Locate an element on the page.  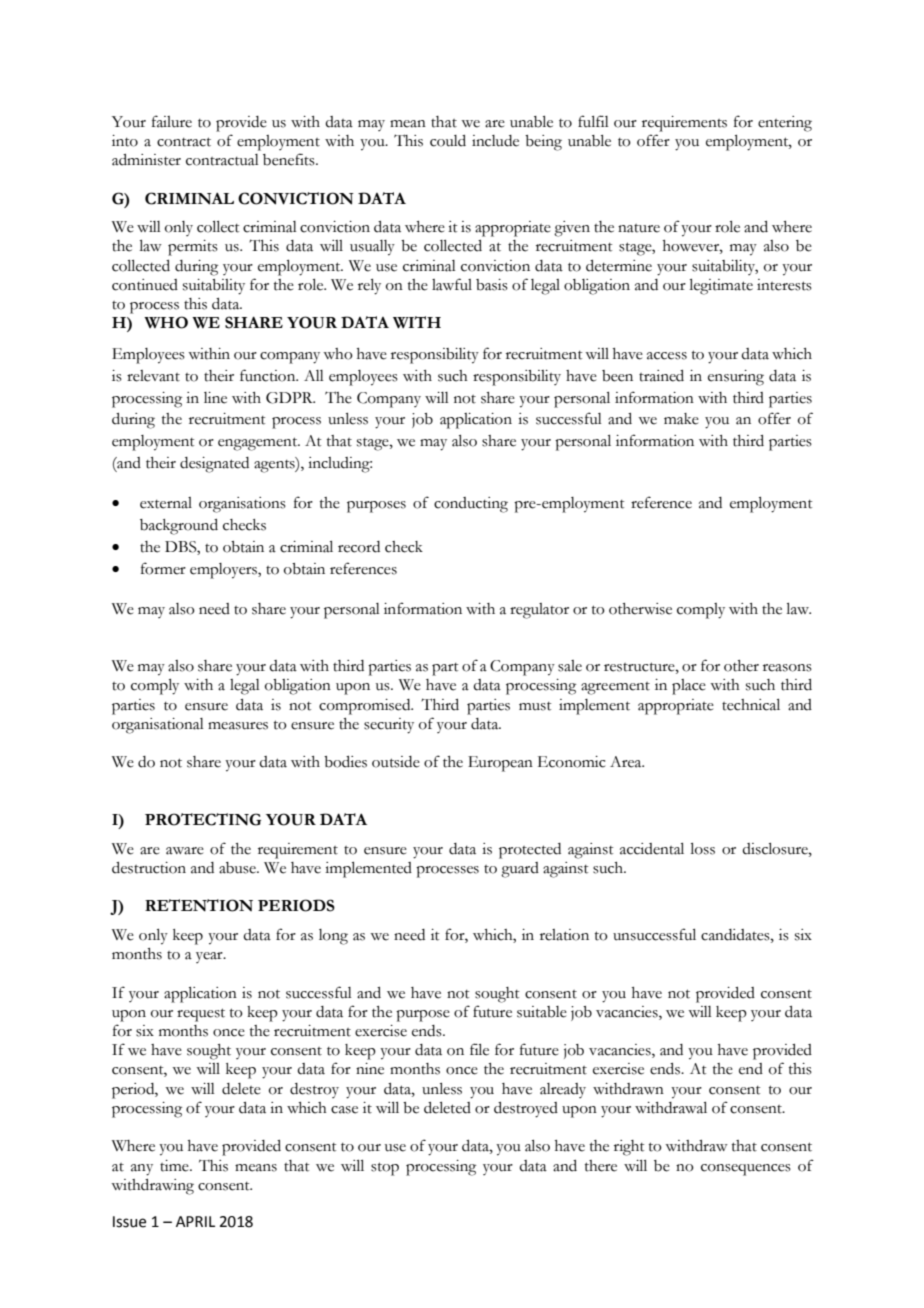
consequences is located at coordinates (746, 1170).
